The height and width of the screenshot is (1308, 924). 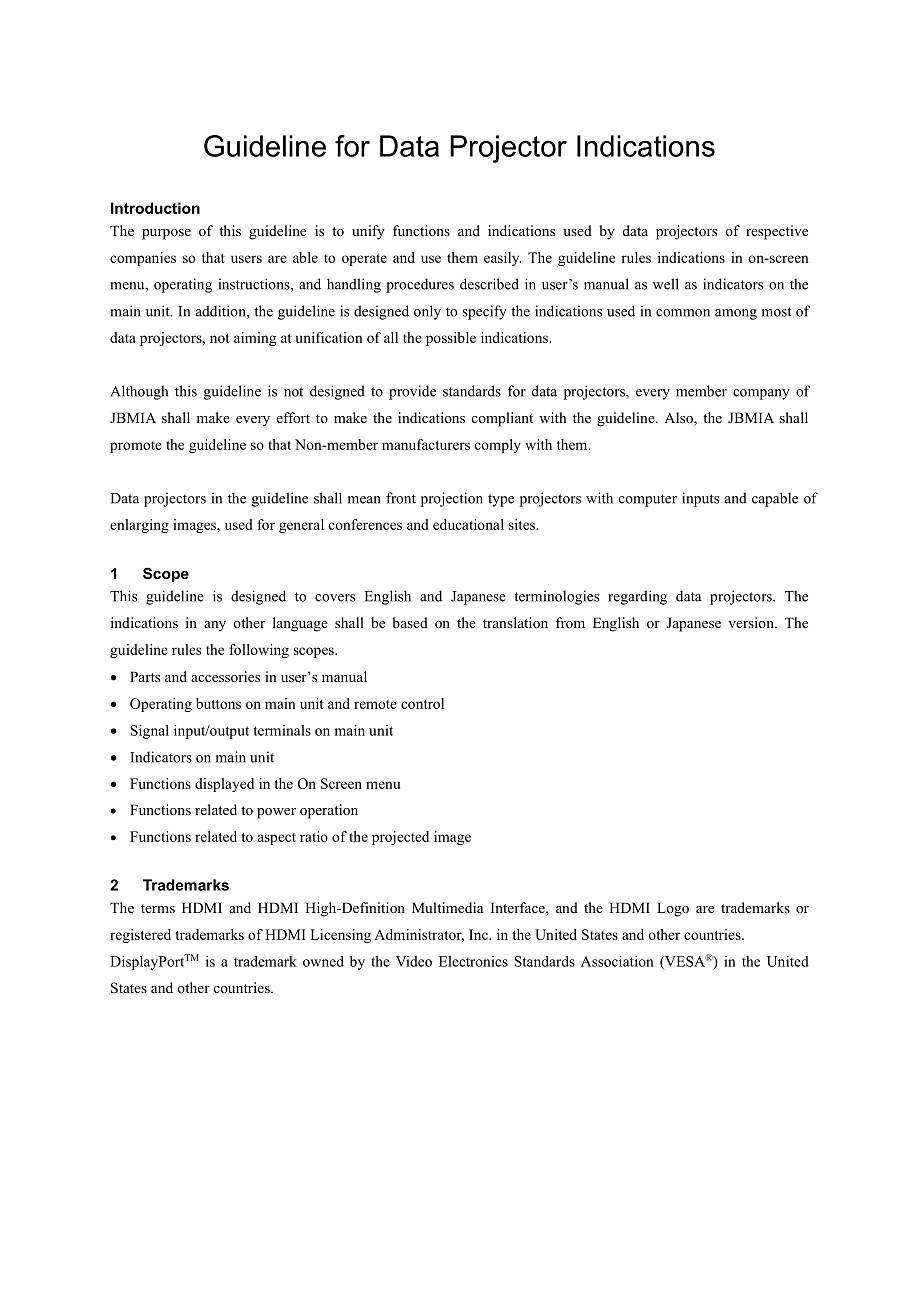 I want to click on aiming, so click(x=255, y=339).
